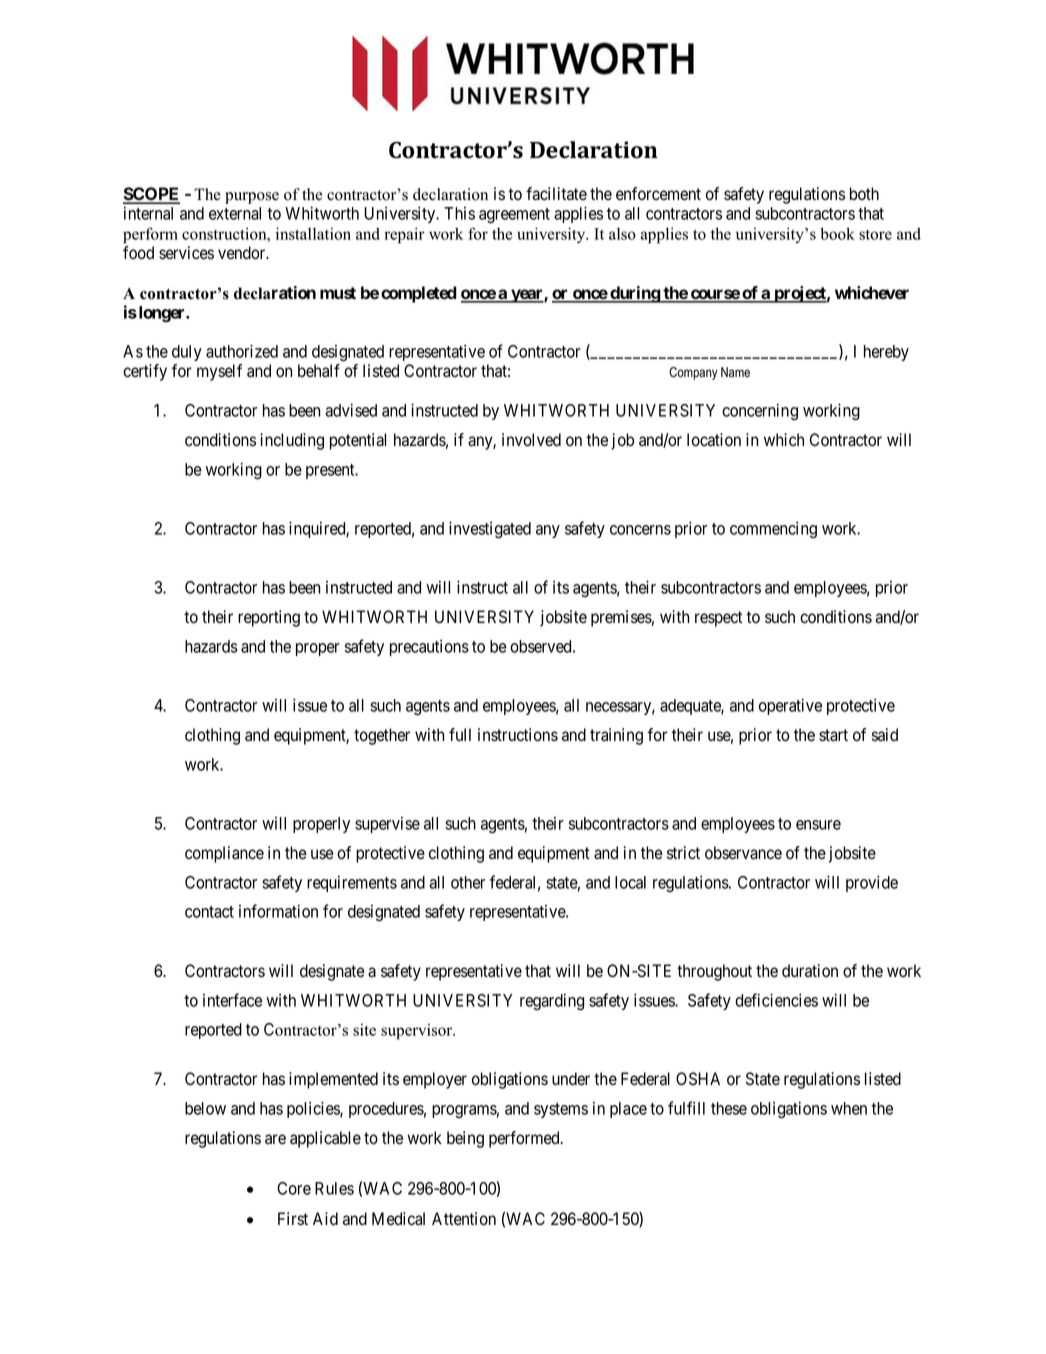 This screenshot has height=1354, width=1046. Describe the element at coordinates (269, 618) in the screenshot. I see `reporting` at that location.
